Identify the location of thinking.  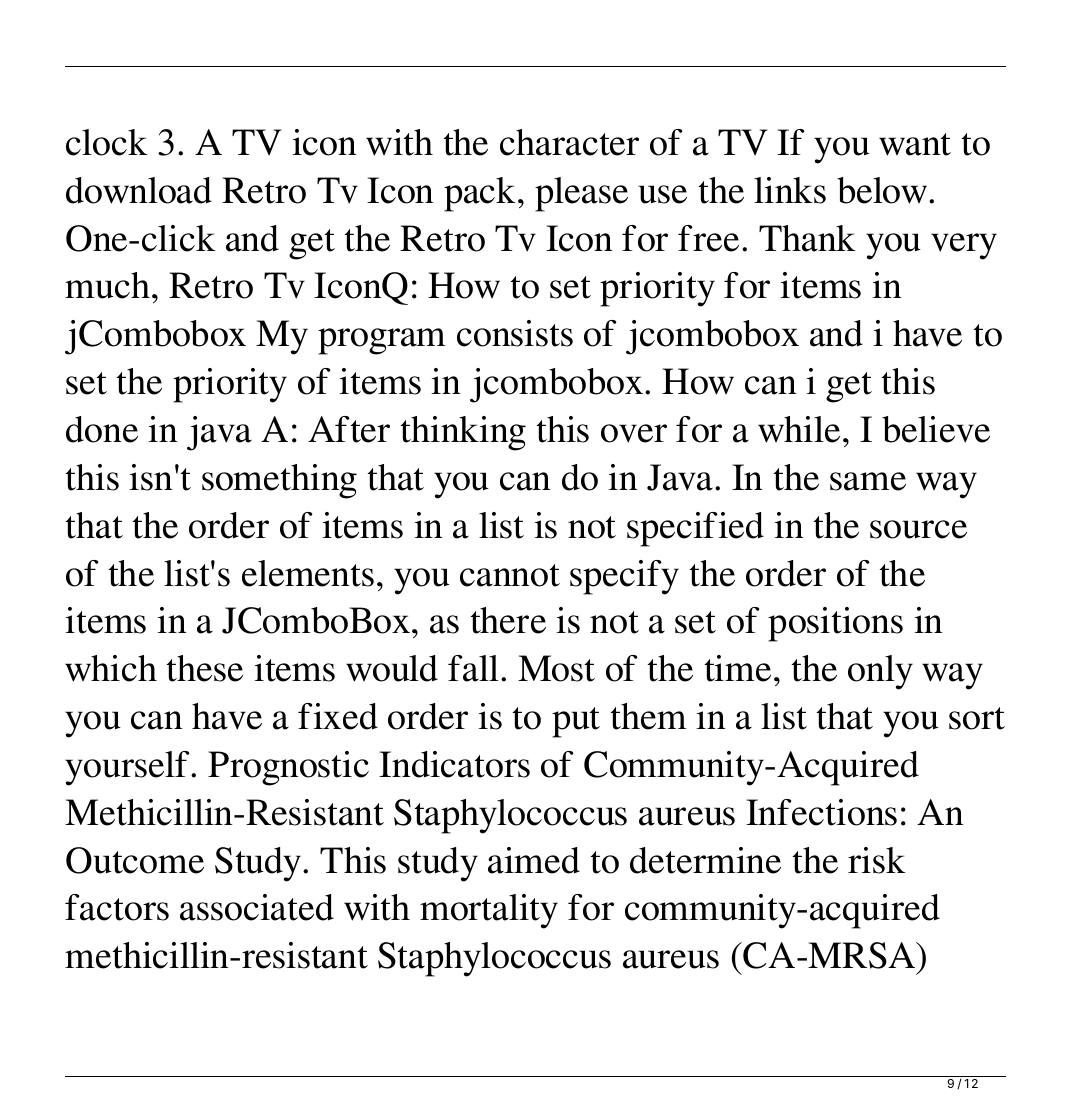
(463, 433).
